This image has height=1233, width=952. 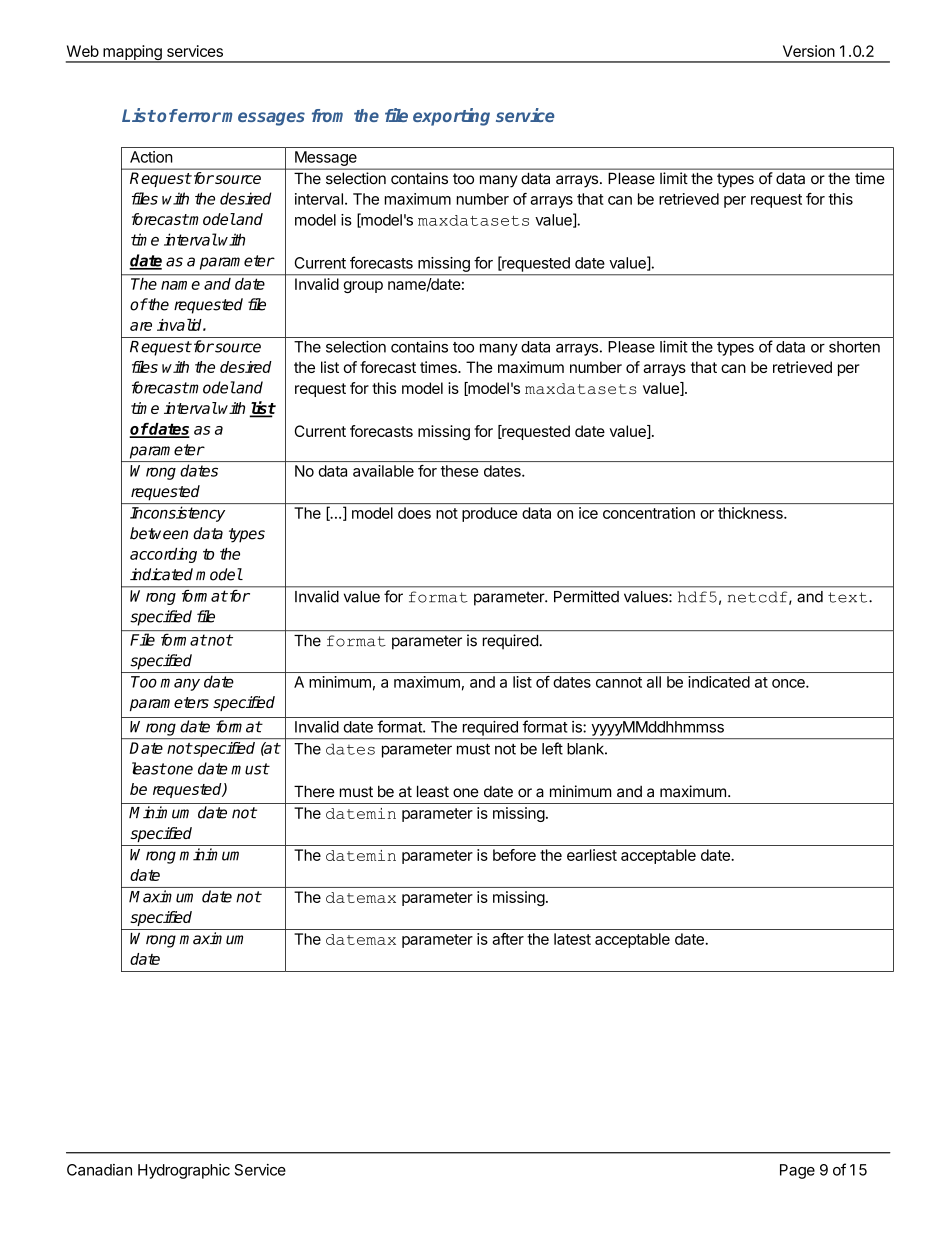 What do you see at coordinates (184, 1171) in the image?
I see `Hydrographic` at bounding box center [184, 1171].
